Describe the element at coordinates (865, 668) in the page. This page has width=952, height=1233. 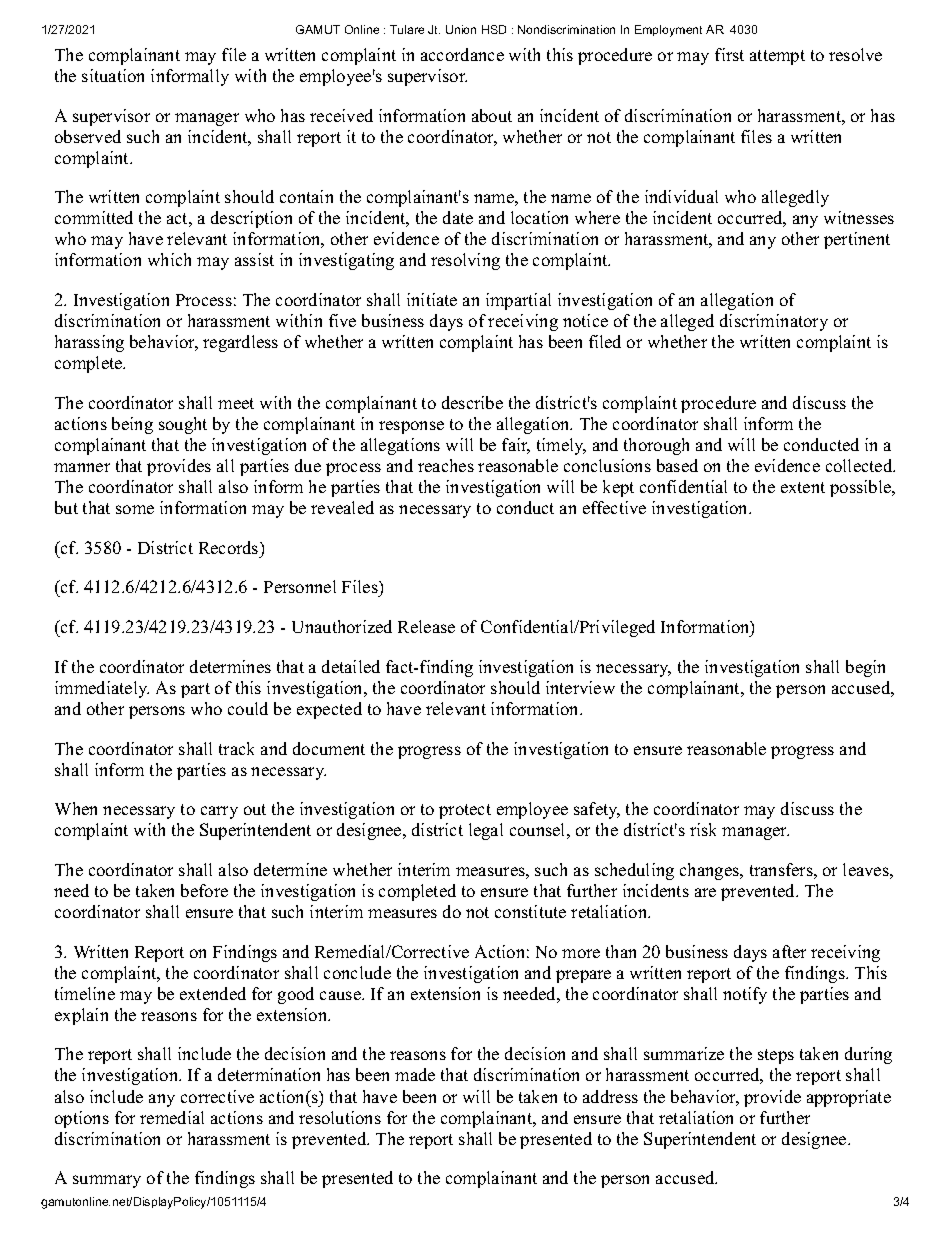
I see `begin` at that location.
